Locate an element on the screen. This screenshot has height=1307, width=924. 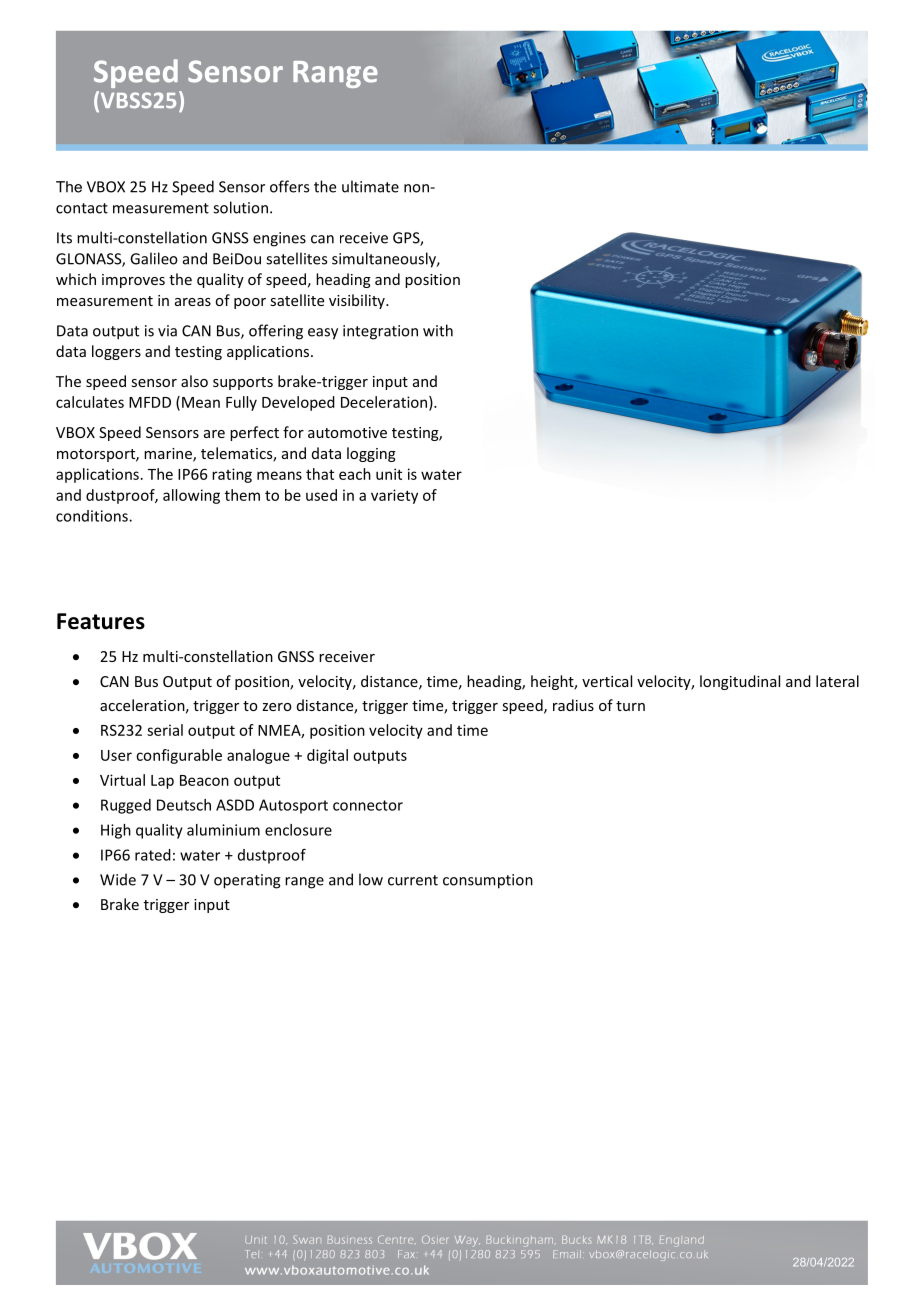
current is located at coordinates (413, 880).
